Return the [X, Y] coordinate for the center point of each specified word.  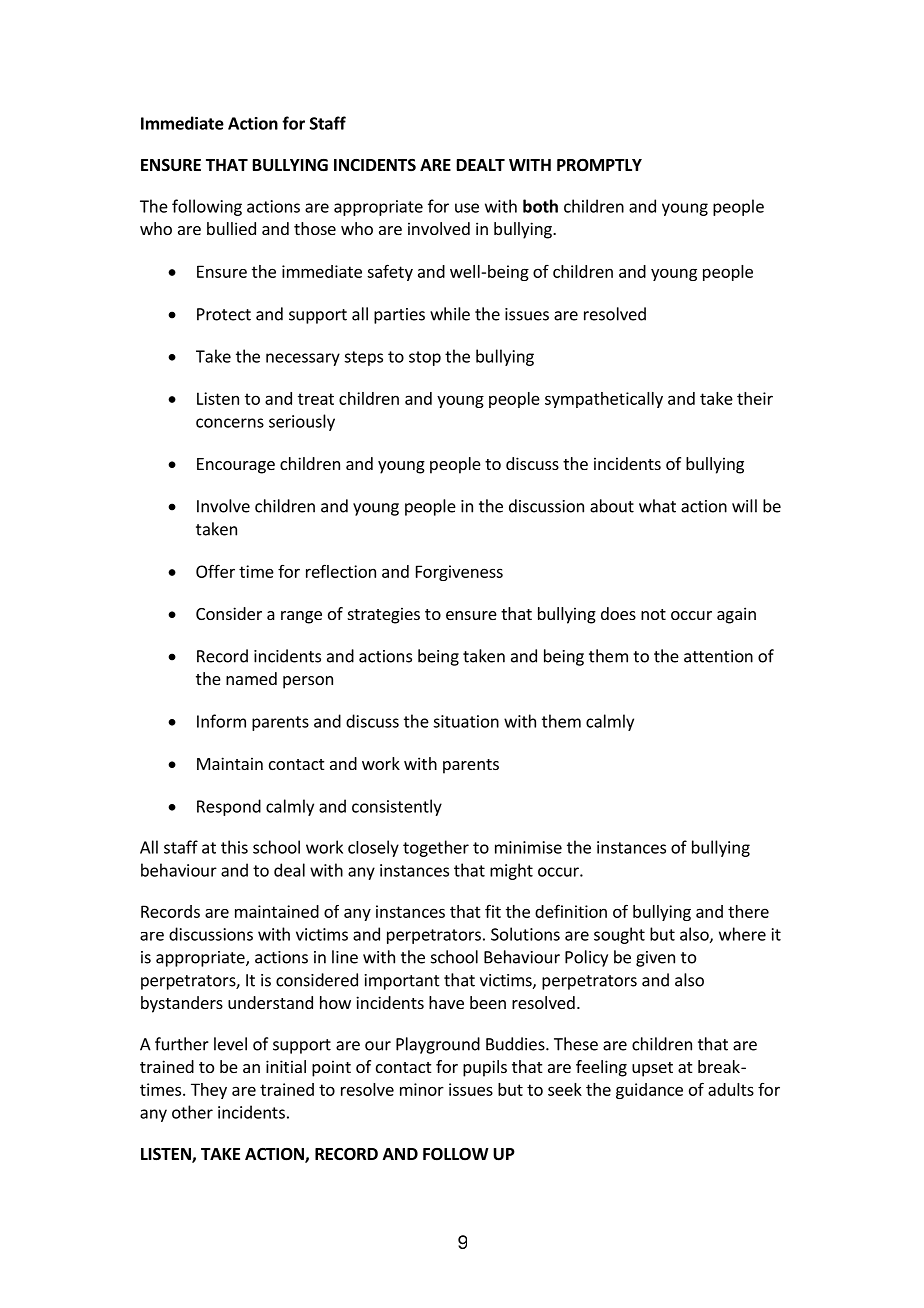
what [657, 506]
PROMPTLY [599, 165]
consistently [397, 807]
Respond [229, 807]
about [612, 506]
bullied [231, 228]
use [467, 208]
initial [286, 1066]
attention [718, 656]
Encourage [236, 466]
